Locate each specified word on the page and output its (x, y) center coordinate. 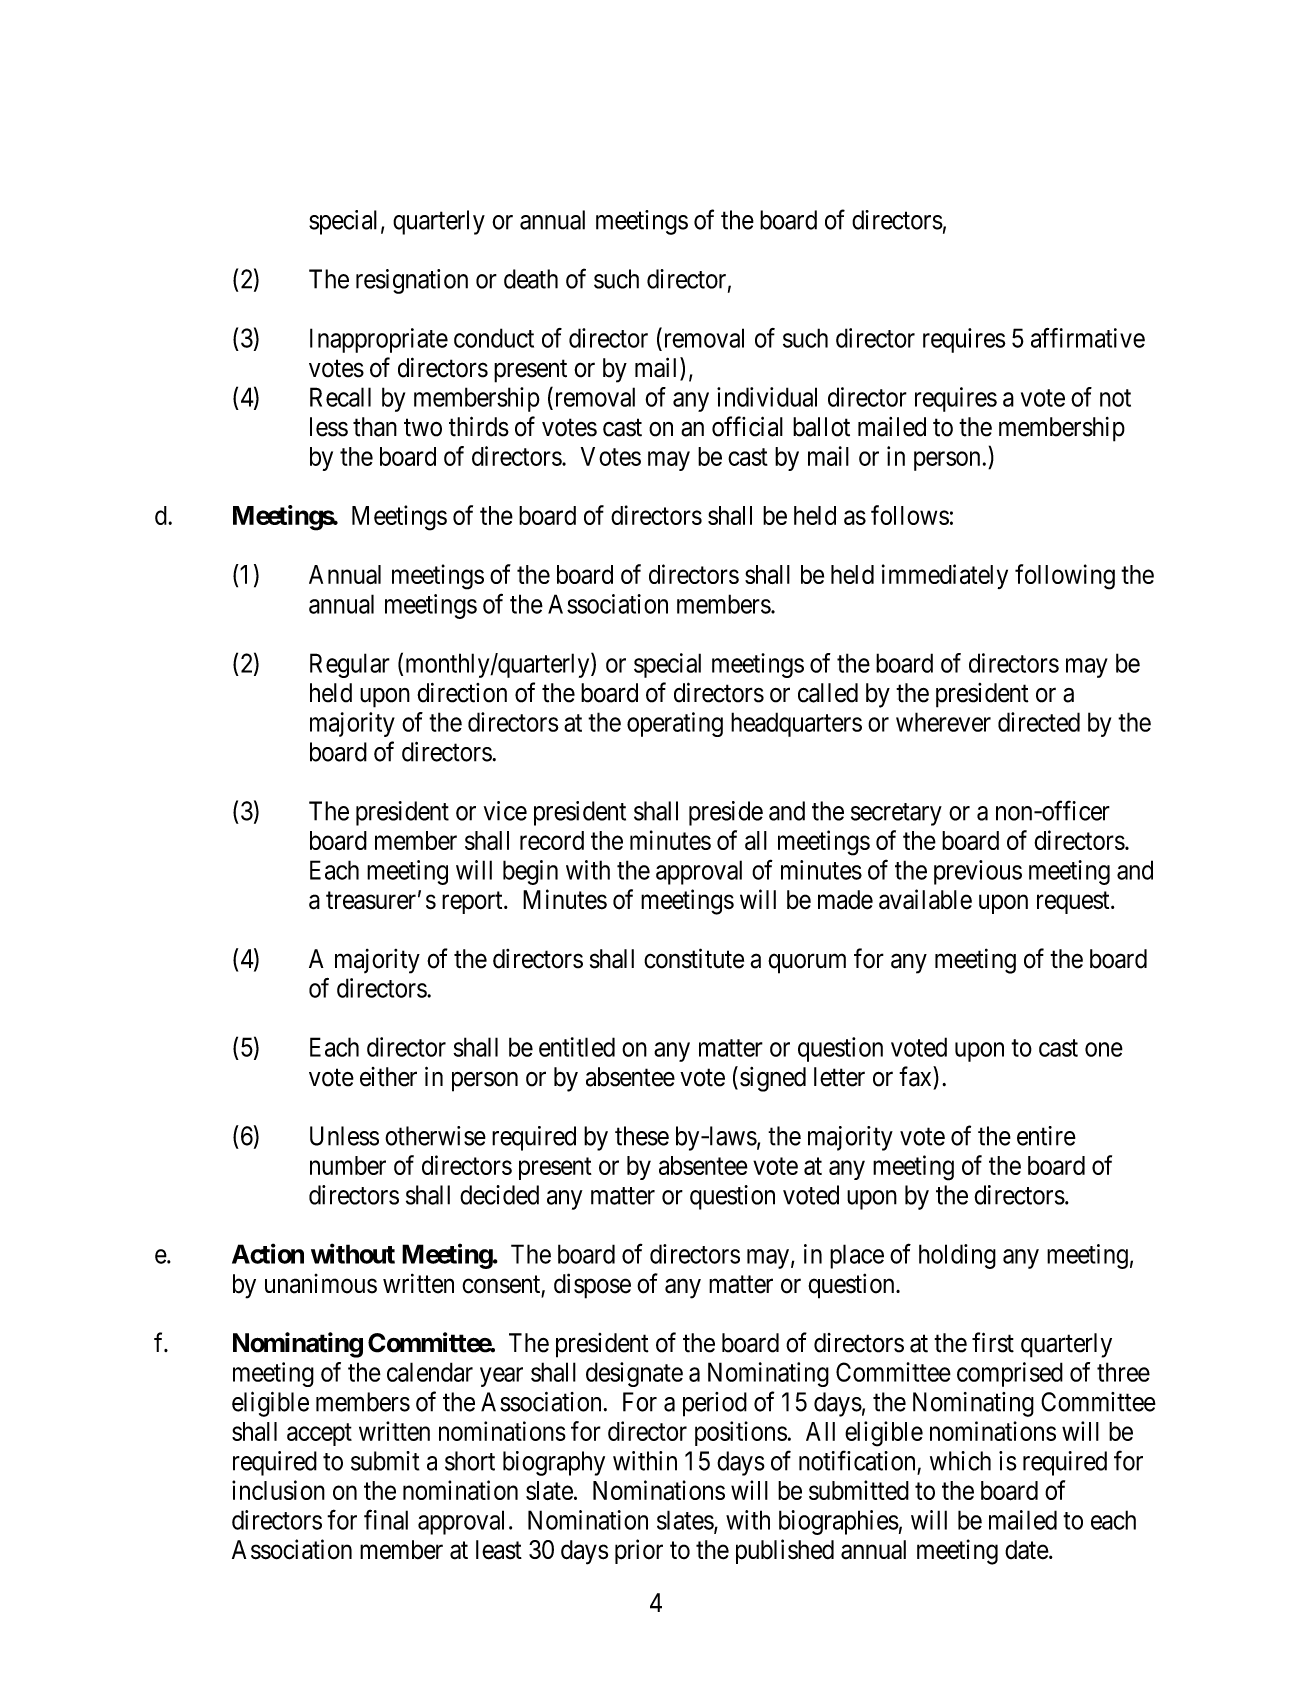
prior (639, 1551)
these (642, 1136)
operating (675, 724)
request (1074, 903)
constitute (694, 958)
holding (957, 1256)
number (348, 1165)
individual (767, 397)
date (1027, 1550)
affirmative (1088, 338)
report (473, 903)
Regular (350, 665)
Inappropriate (379, 340)
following (1065, 577)
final (386, 1519)
